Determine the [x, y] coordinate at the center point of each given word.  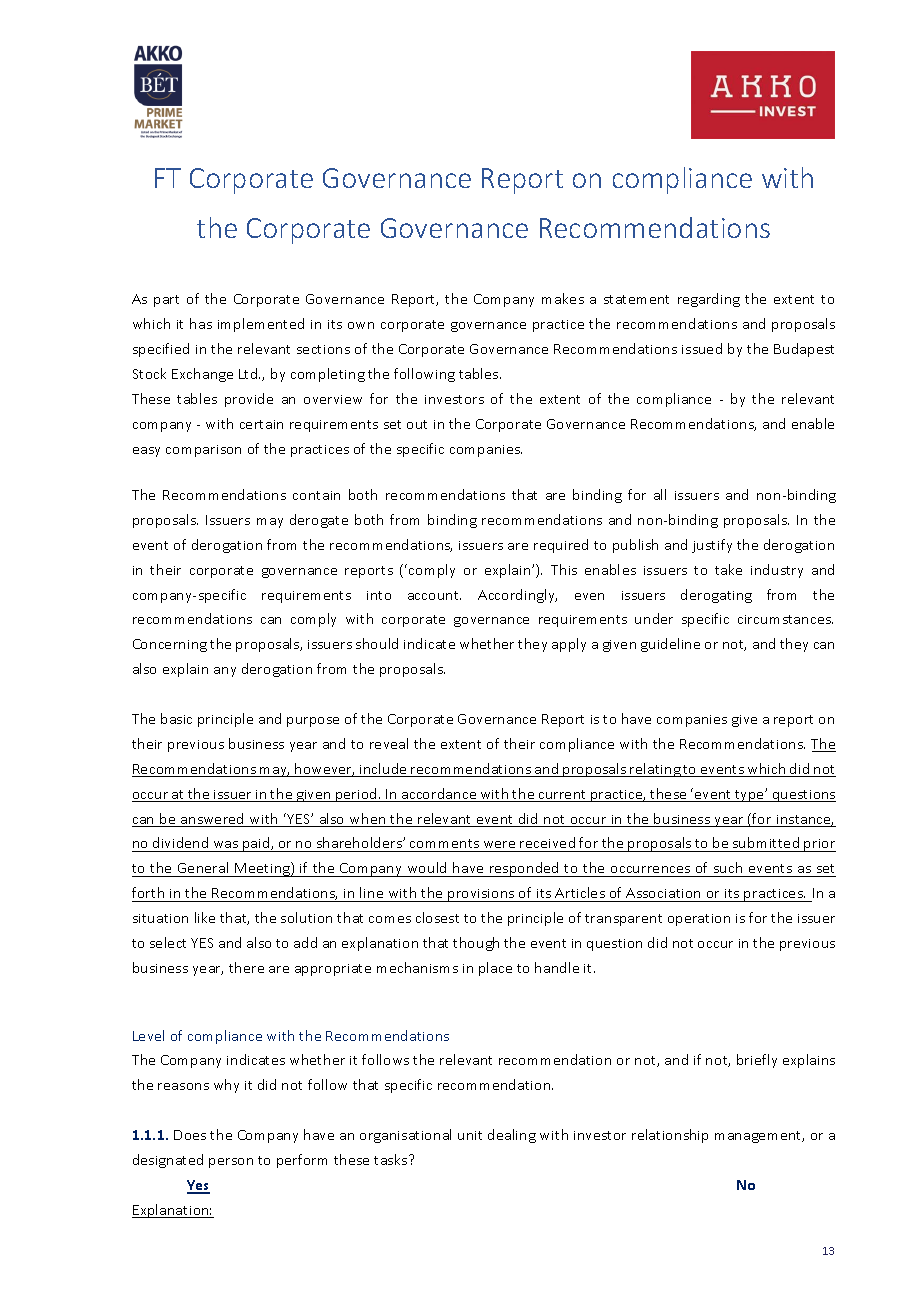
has [201, 323]
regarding [709, 300]
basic [176, 718]
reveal [389, 743]
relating [655, 770]
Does [190, 1135]
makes [563, 298]
